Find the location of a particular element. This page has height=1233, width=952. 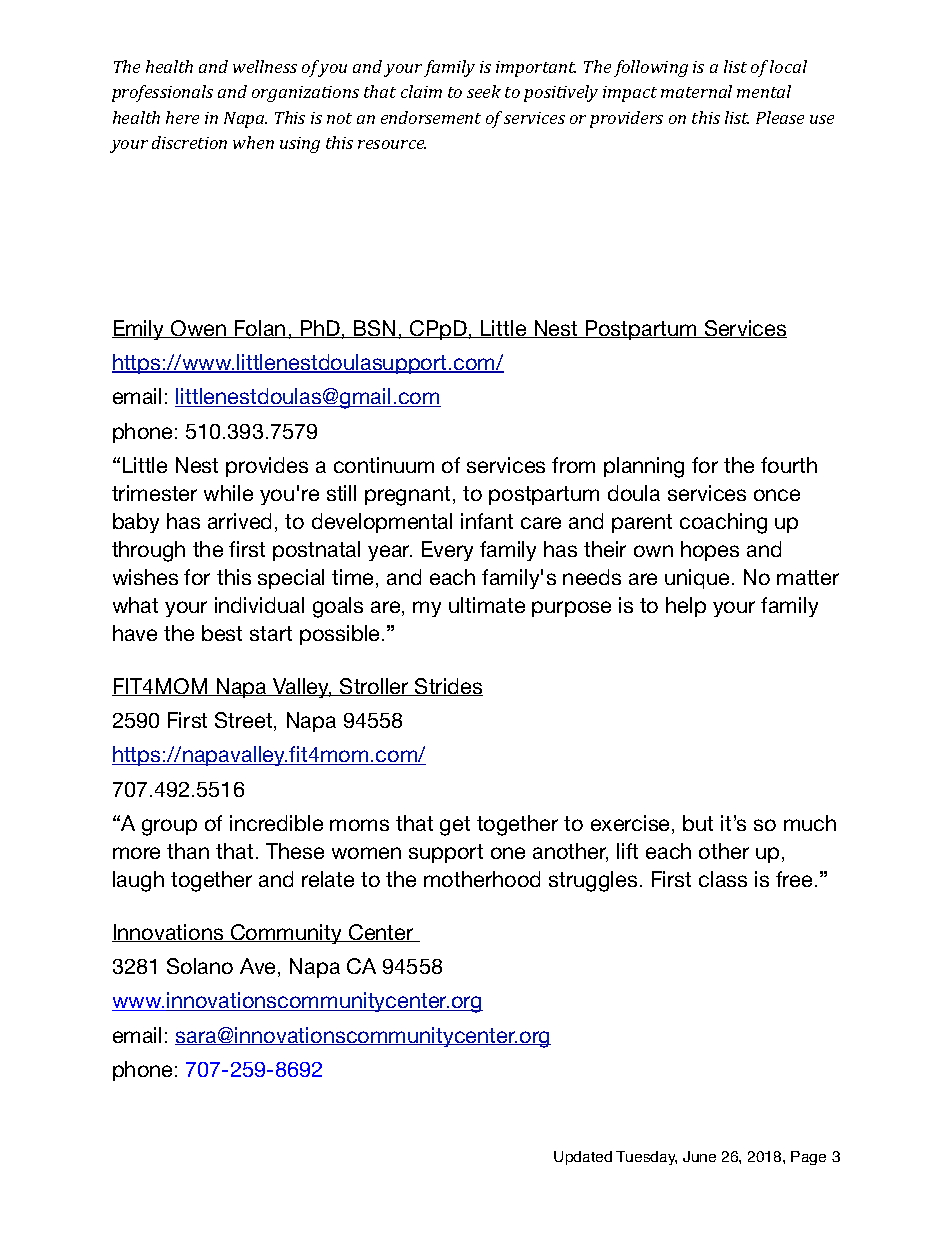

but is located at coordinates (698, 823).
